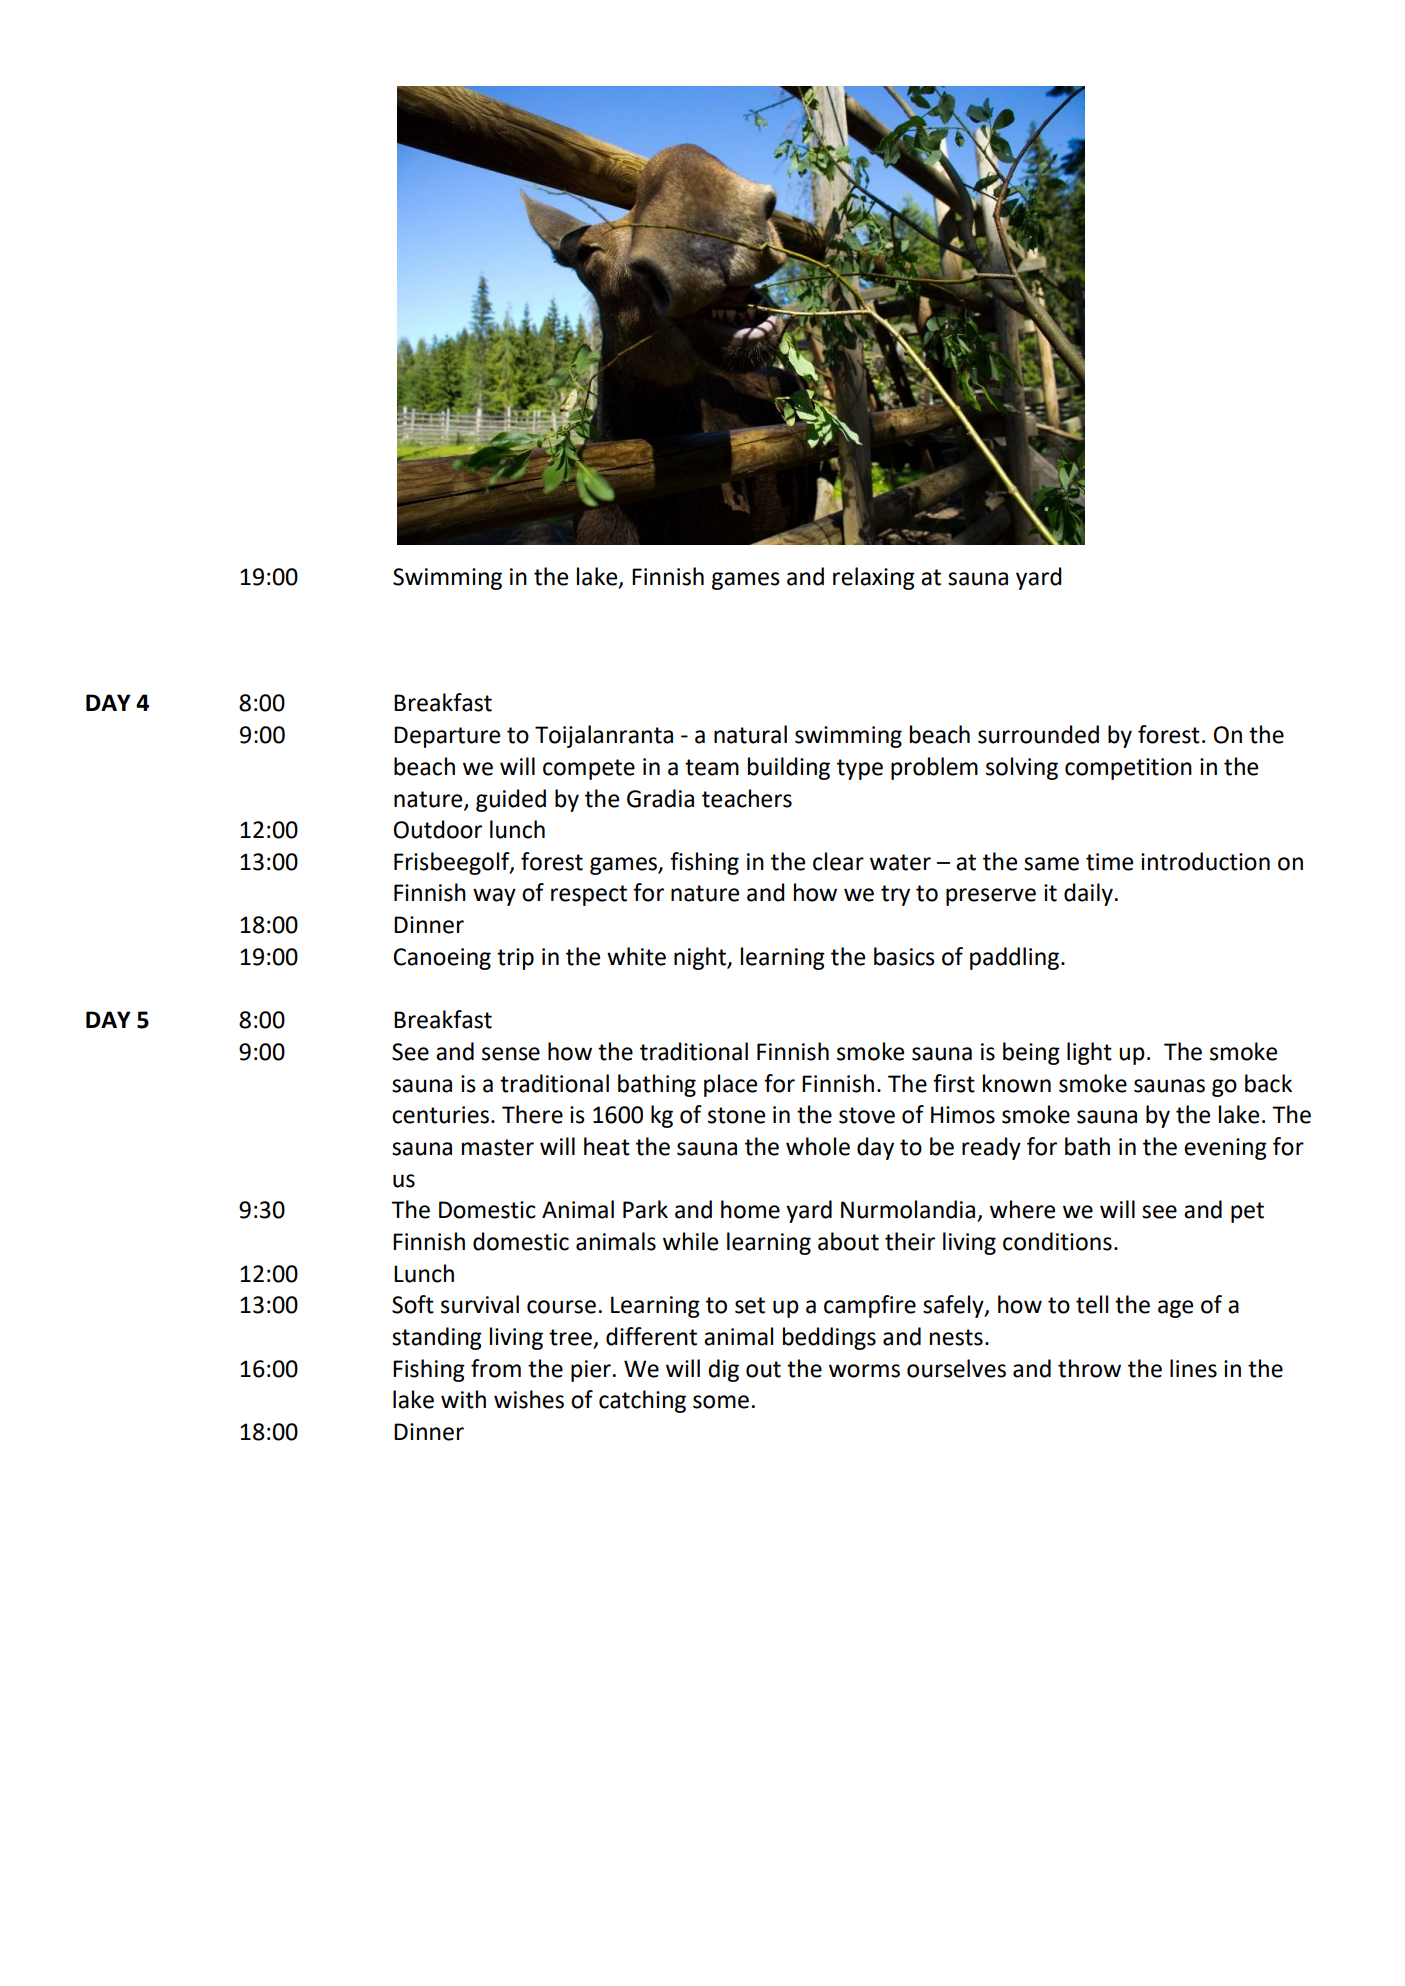 The width and height of the screenshot is (1405, 1986). What do you see at coordinates (496, 1368) in the screenshot?
I see `from` at bounding box center [496, 1368].
